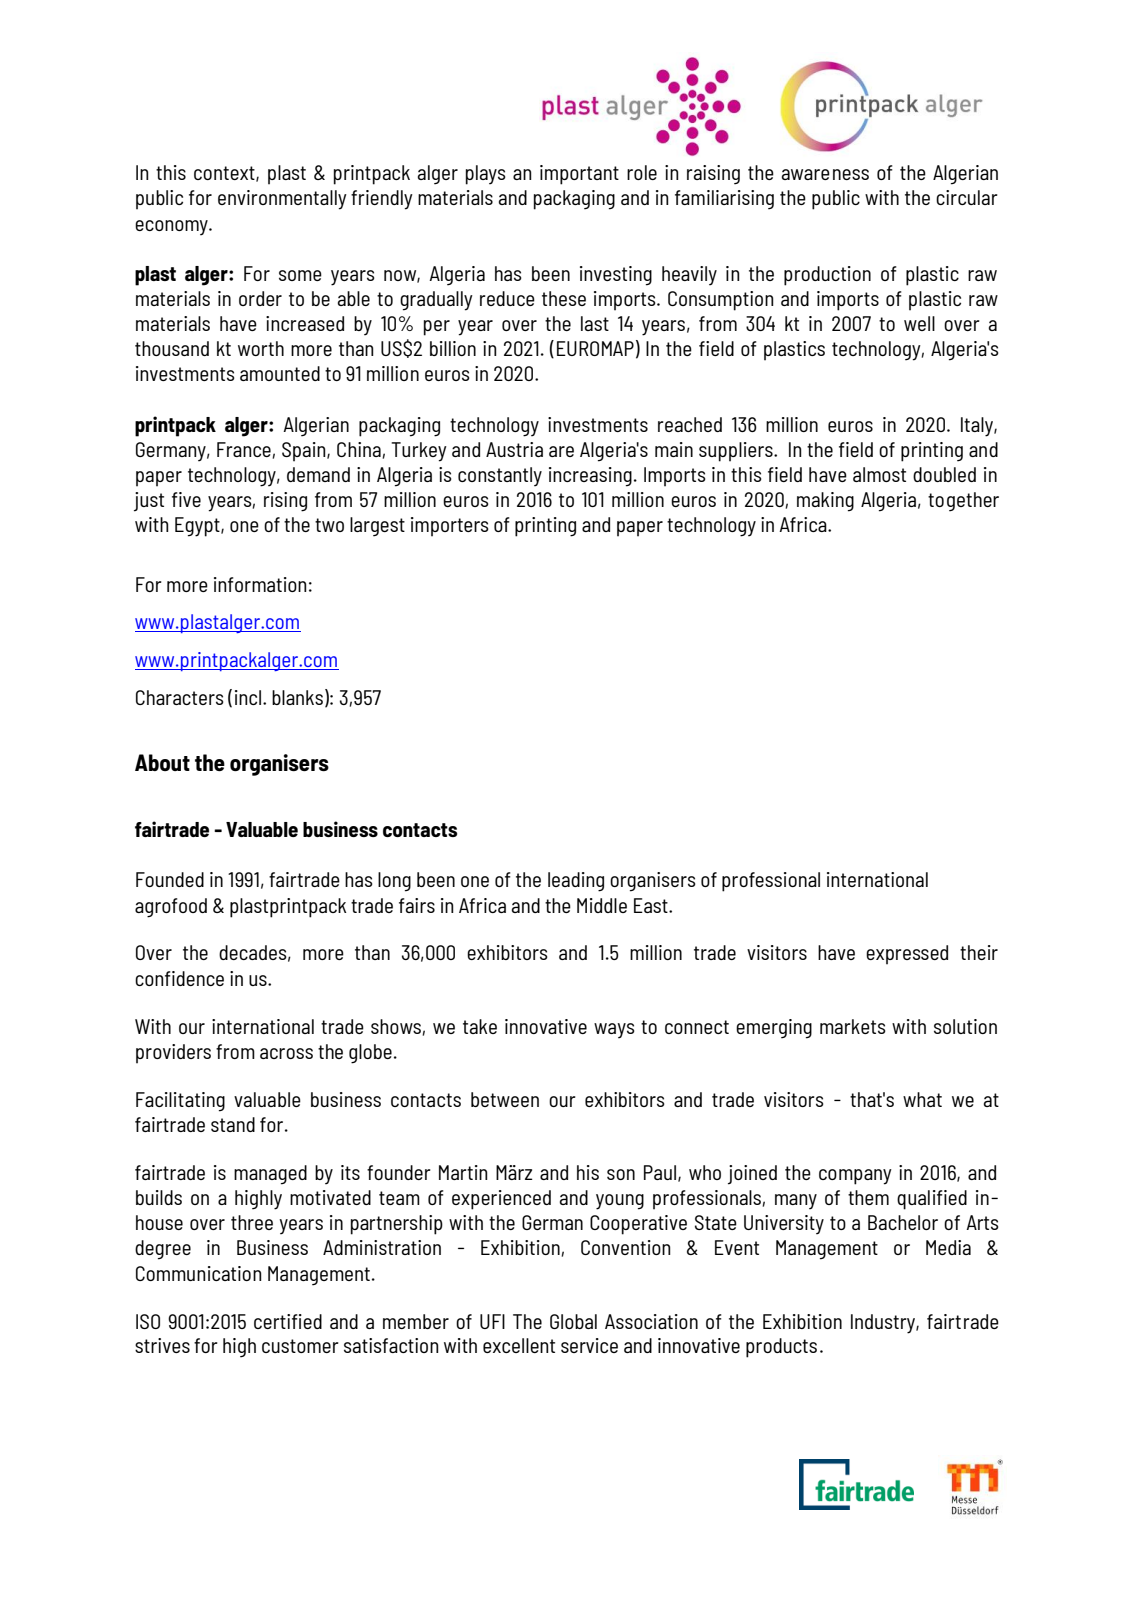 The image size is (1134, 1604). Describe the element at coordinates (579, 175) in the page. I see `important` at that location.
